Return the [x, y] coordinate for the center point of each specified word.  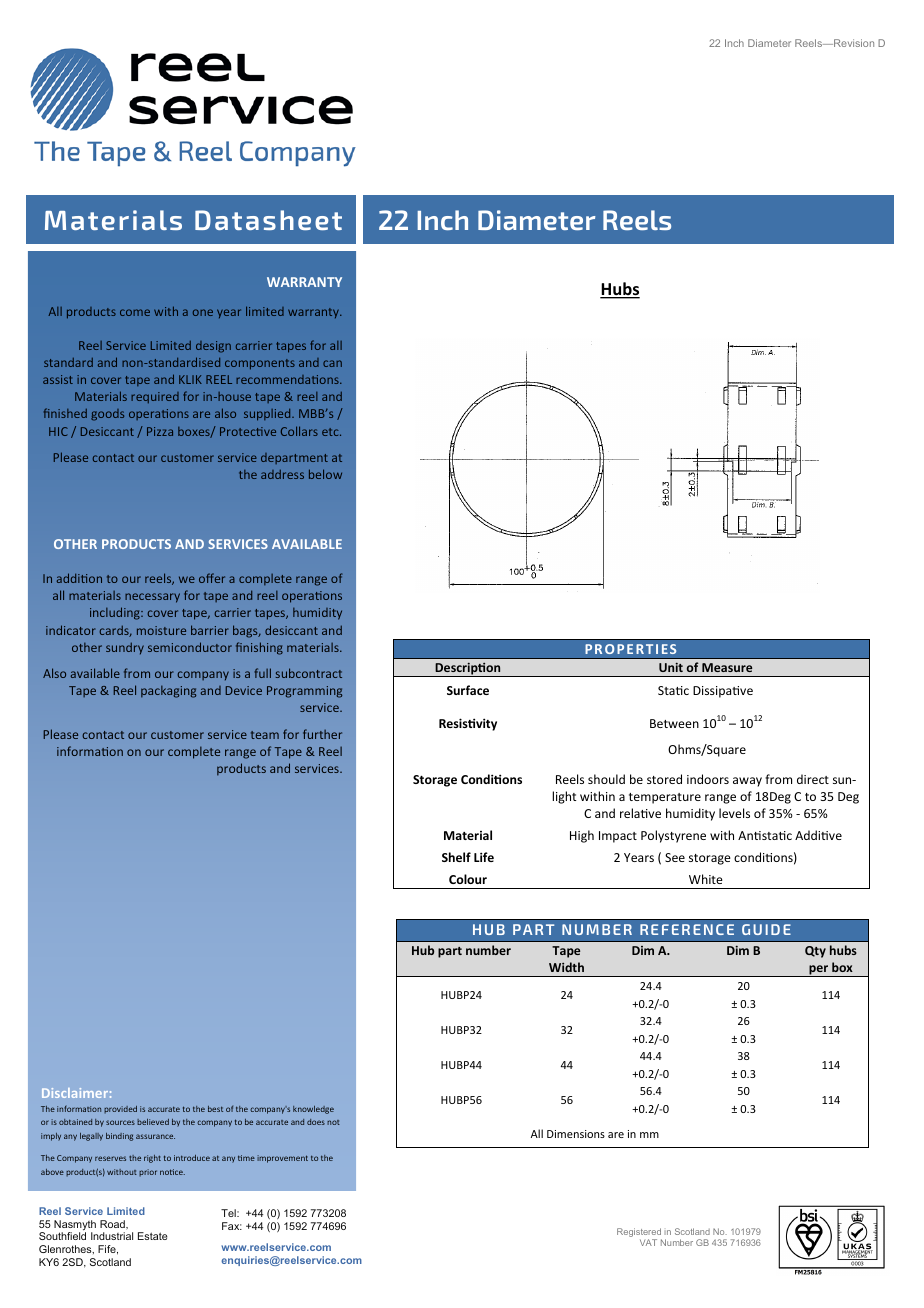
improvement [282, 1159]
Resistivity [468, 724]
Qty [815, 952]
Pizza [160, 431]
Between [674, 723]
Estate [153, 1236]
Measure [727, 667]
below [325, 474]
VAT [648, 1242]
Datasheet [268, 220]
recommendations [288, 379]
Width [566, 967]
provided [120, 1110]
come [135, 312]
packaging [168, 691]
